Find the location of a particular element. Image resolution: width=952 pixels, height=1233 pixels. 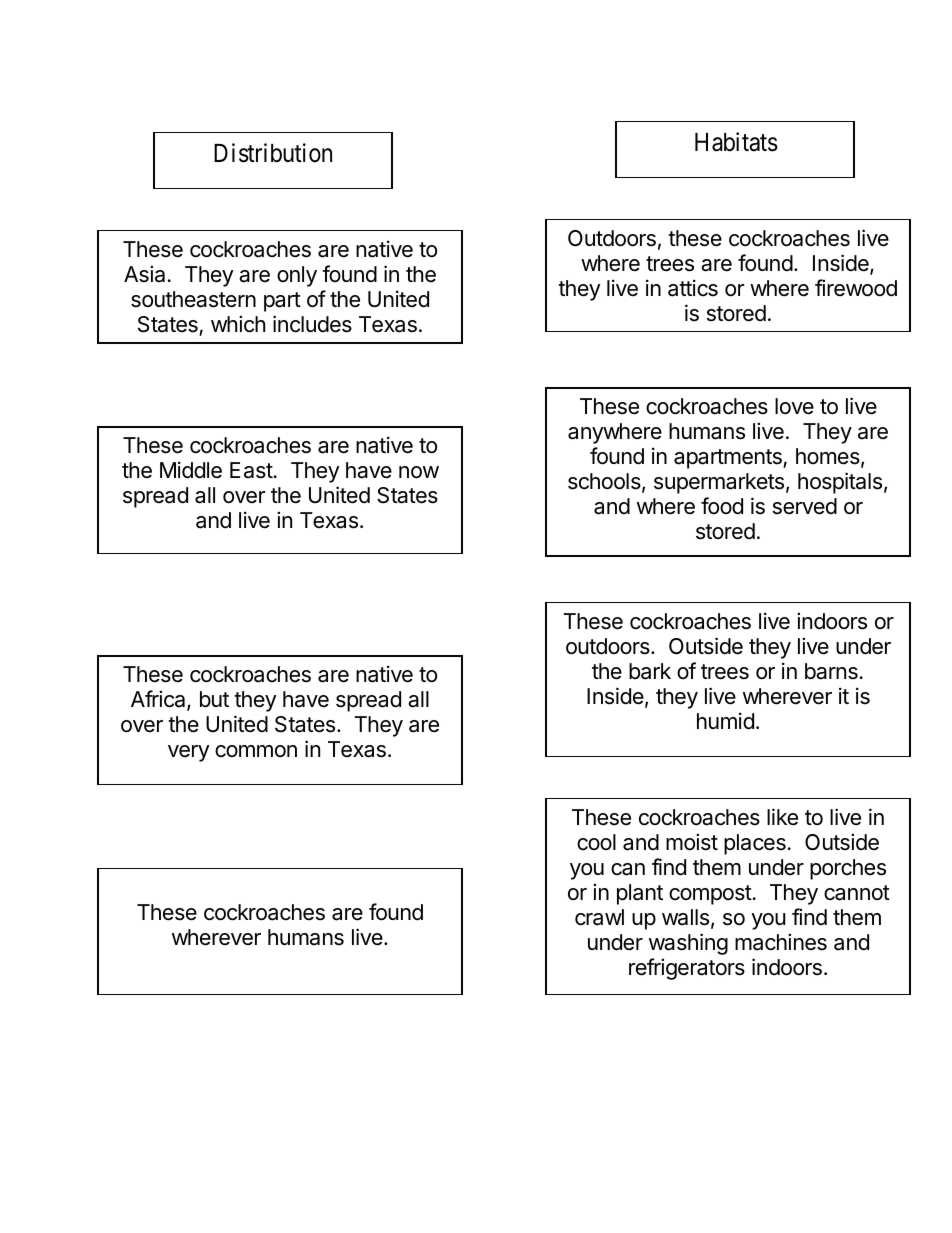

very is located at coordinates (189, 753).
